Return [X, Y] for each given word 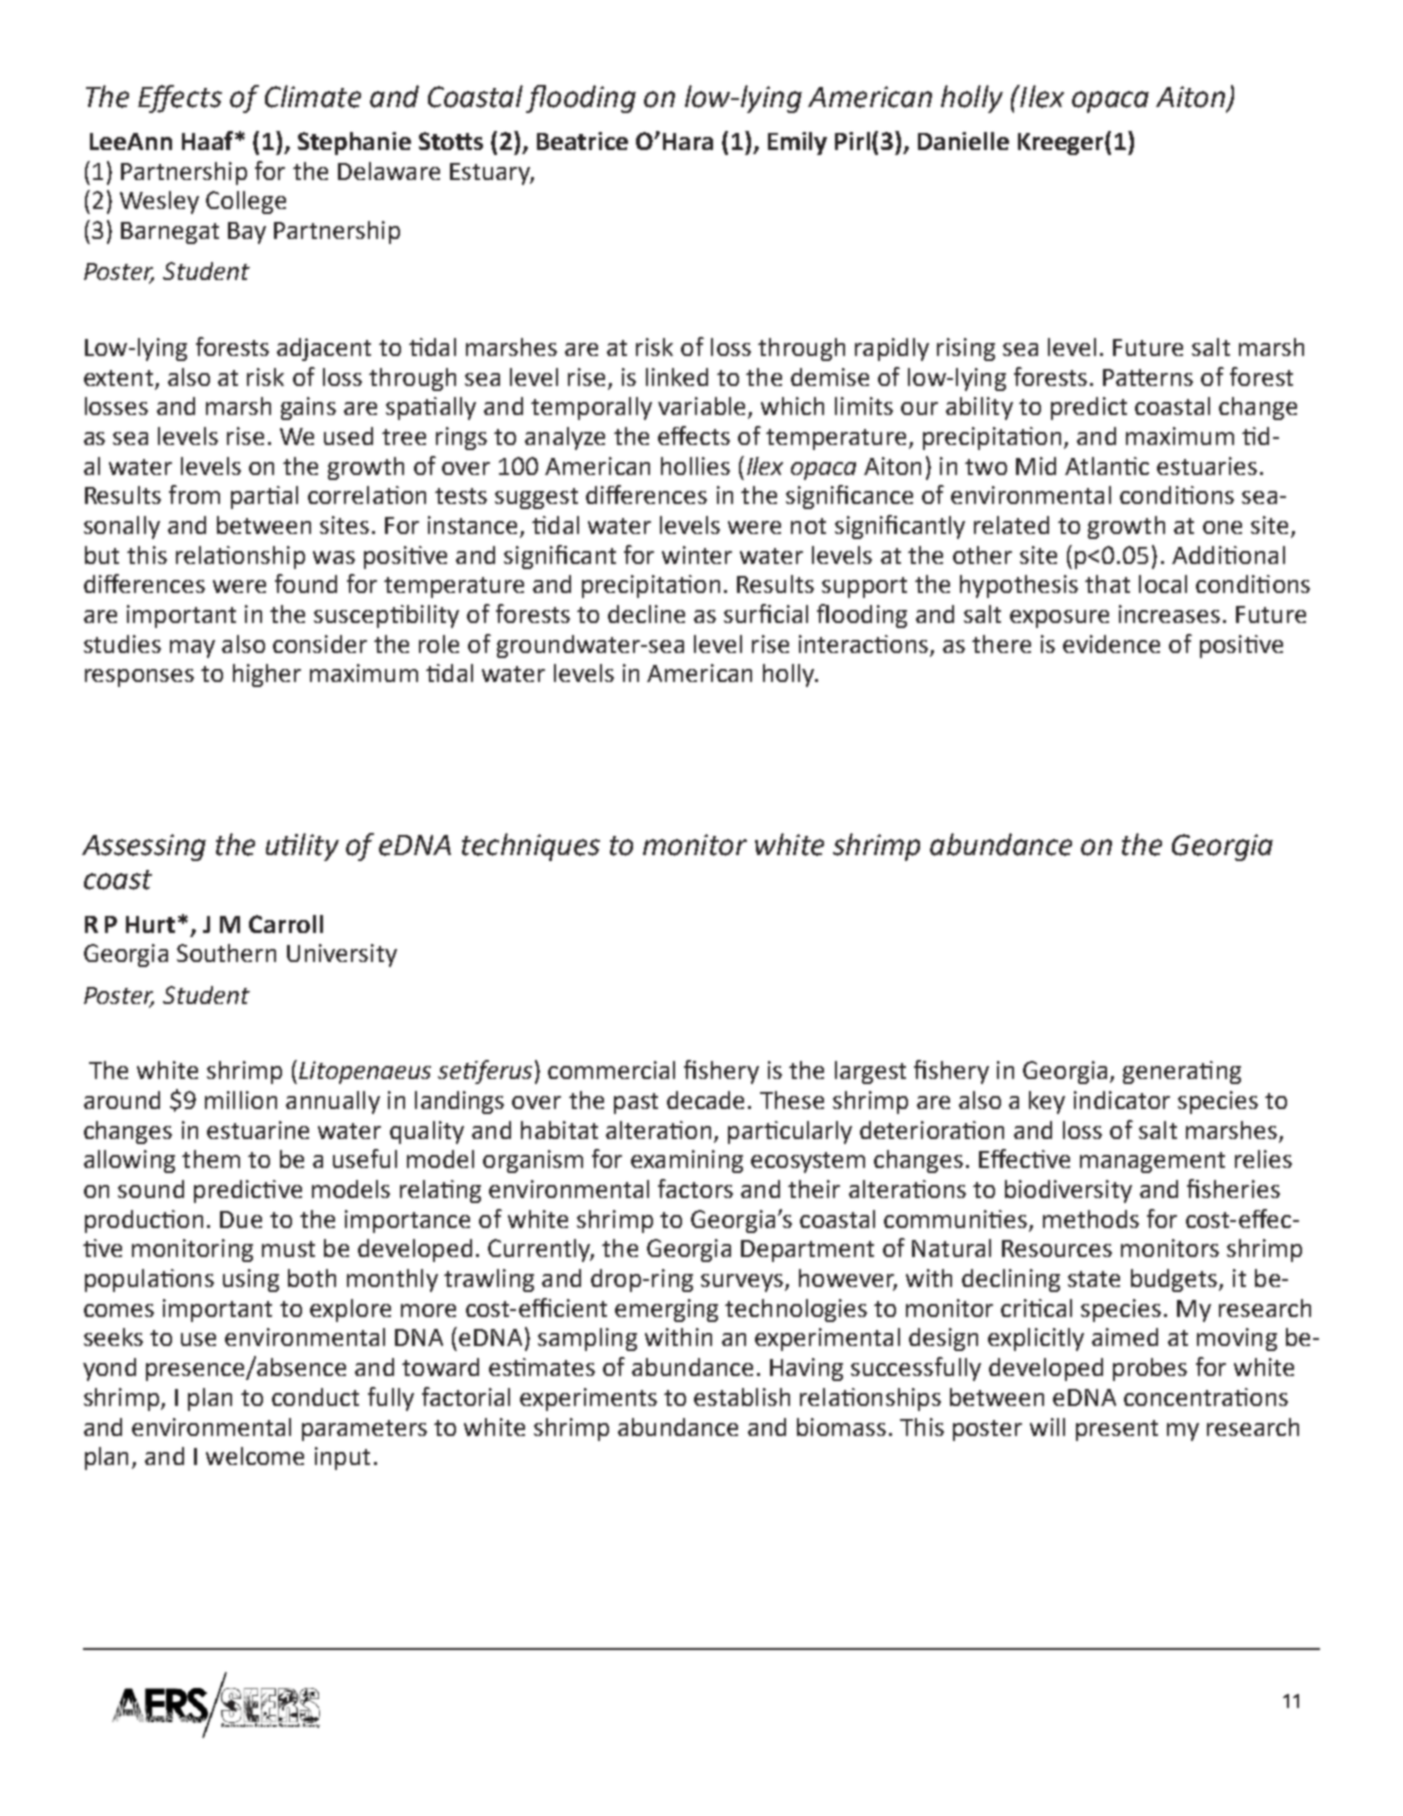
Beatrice [582, 141]
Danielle [963, 141]
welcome [255, 1456]
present [1117, 1430]
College [246, 202]
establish [742, 1397]
